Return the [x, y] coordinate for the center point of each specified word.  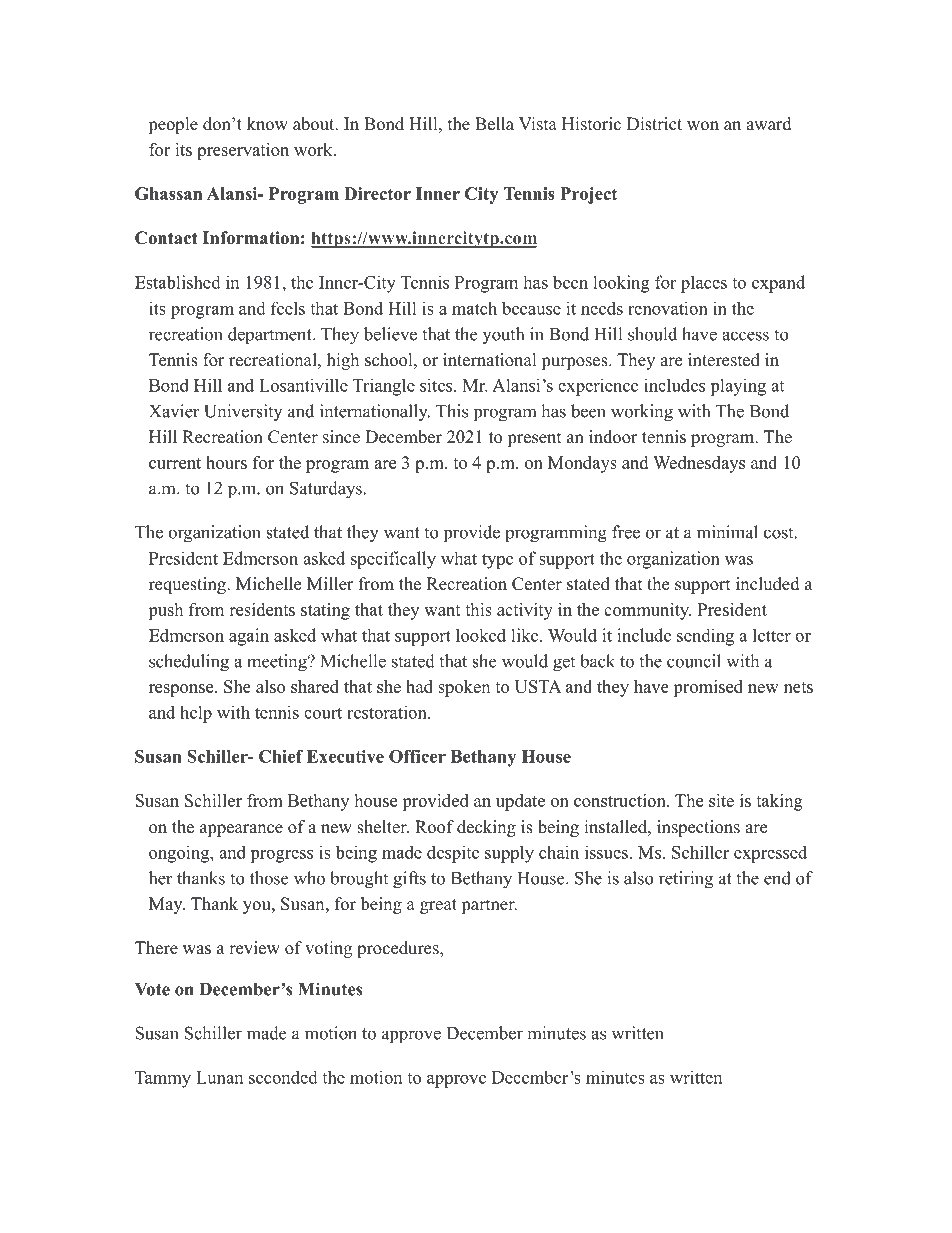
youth [503, 335]
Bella [494, 124]
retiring [686, 880]
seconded [283, 1077]
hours [226, 462]
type [497, 561]
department [271, 335]
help [196, 714]
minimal [727, 532]
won [703, 126]
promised [708, 688]
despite [453, 854]
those [269, 878]
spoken [464, 688]
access [745, 336]
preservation [243, 151]
